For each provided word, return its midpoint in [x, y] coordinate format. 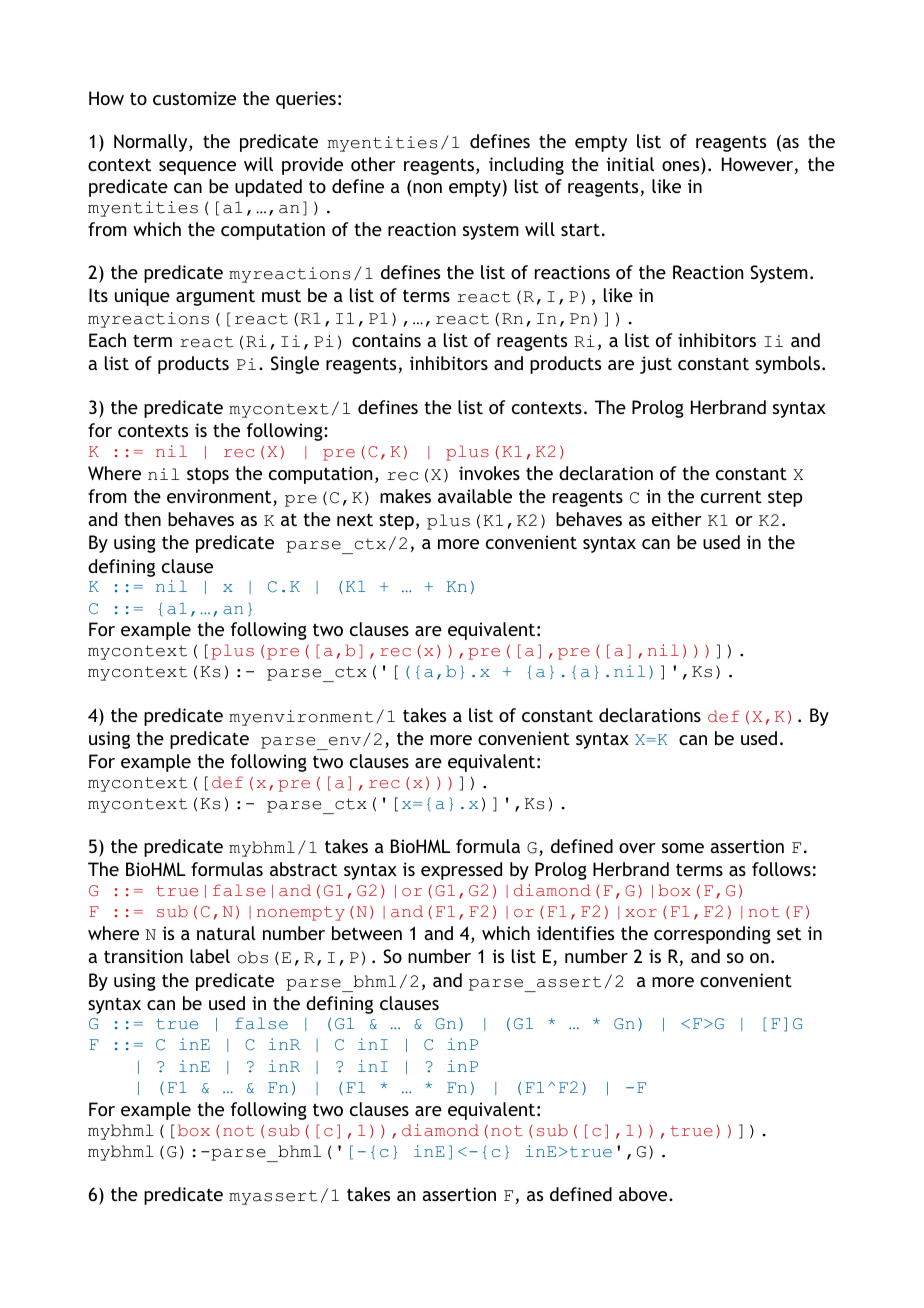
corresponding [712, 935]
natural [226, 933]
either [677, 519]
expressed [461, 871]
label [210, 956]
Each [107, 340]
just [656, 365]
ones [682, 168]
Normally [152, 143]
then [142, 519]
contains [386, 340]
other [373, 164]
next [355, 519]
